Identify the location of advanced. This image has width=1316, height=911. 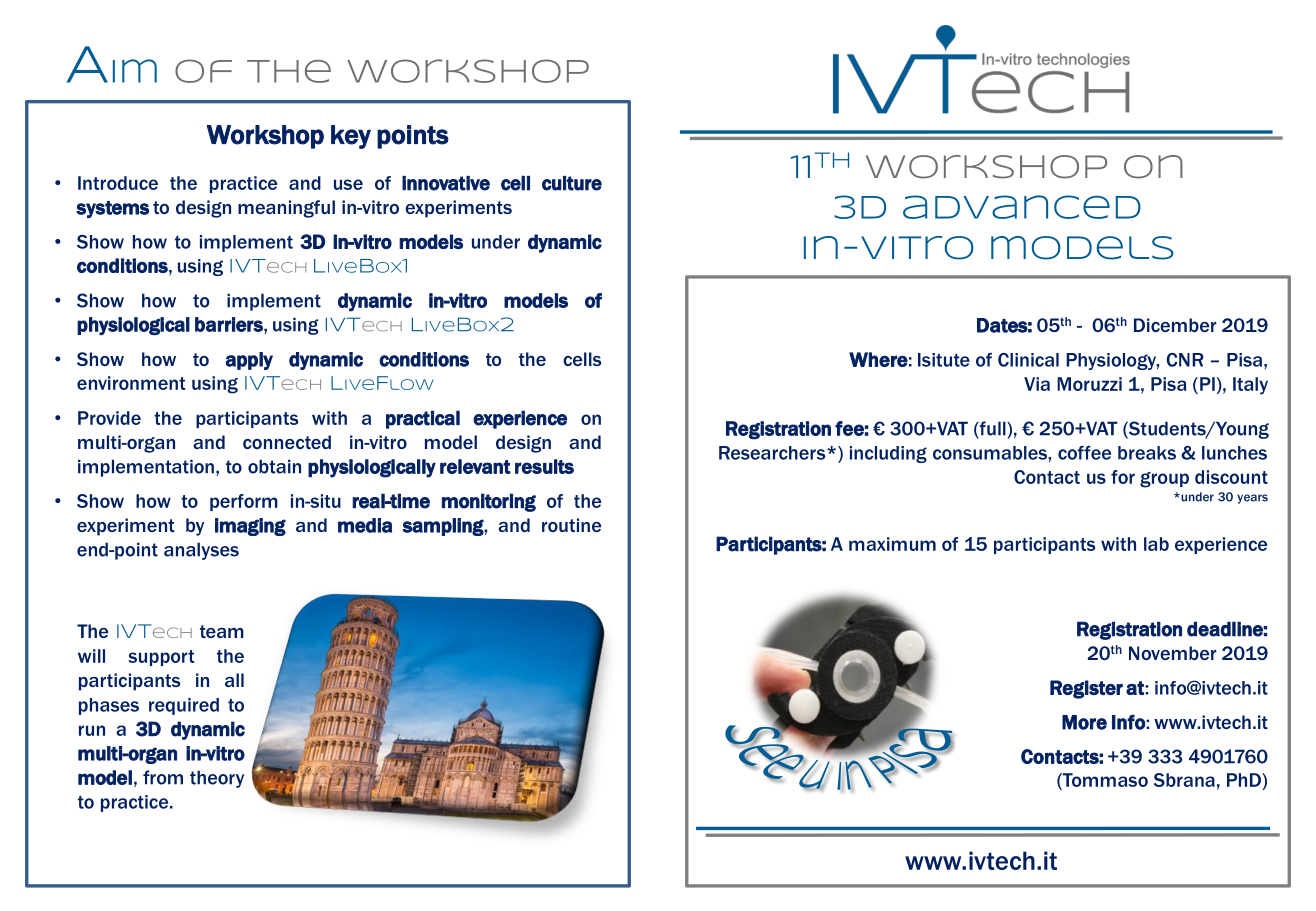
(1022, 207).
